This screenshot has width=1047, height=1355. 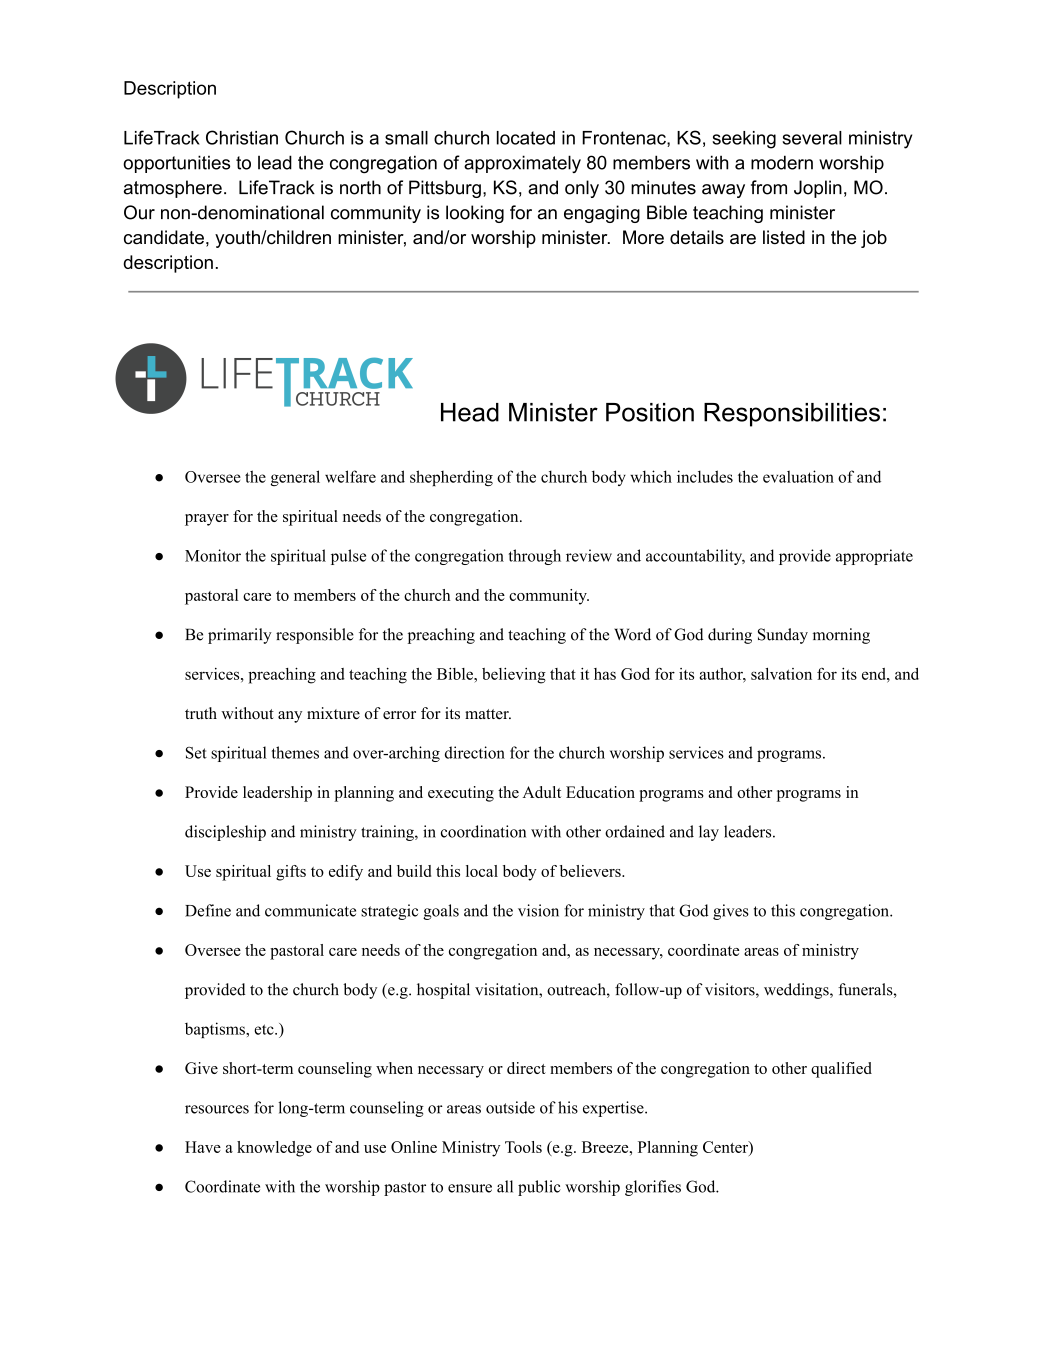 What do you see at coordinates (726, 1147) in the screenshot?
I see `Center` at bounding box center [726, 1147].
